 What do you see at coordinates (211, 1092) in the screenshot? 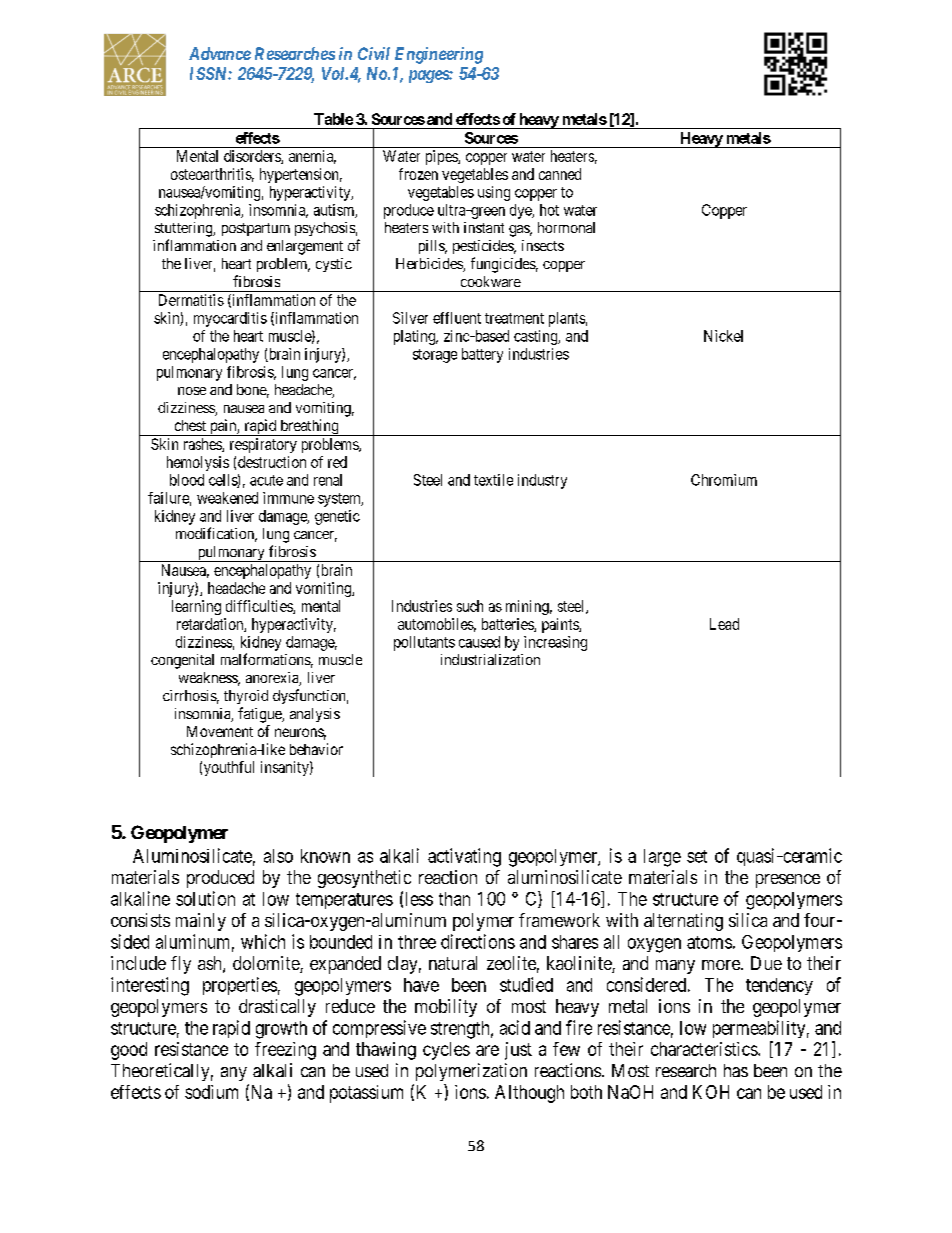
I see `sodium` at bounding box center [211, 1092].
